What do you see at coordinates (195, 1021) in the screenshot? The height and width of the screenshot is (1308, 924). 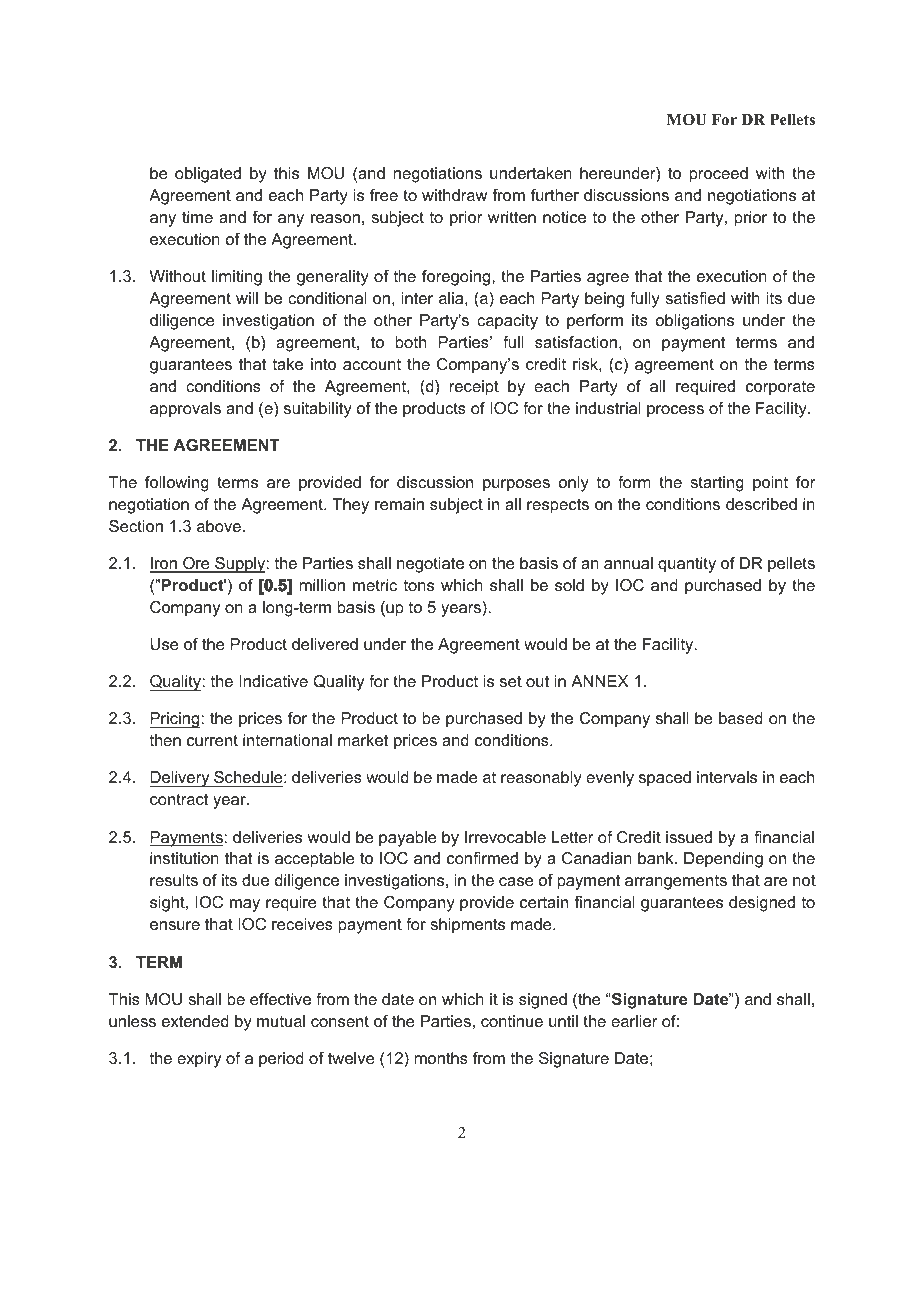 I see `extended` at bounding box center [195, 1021].
